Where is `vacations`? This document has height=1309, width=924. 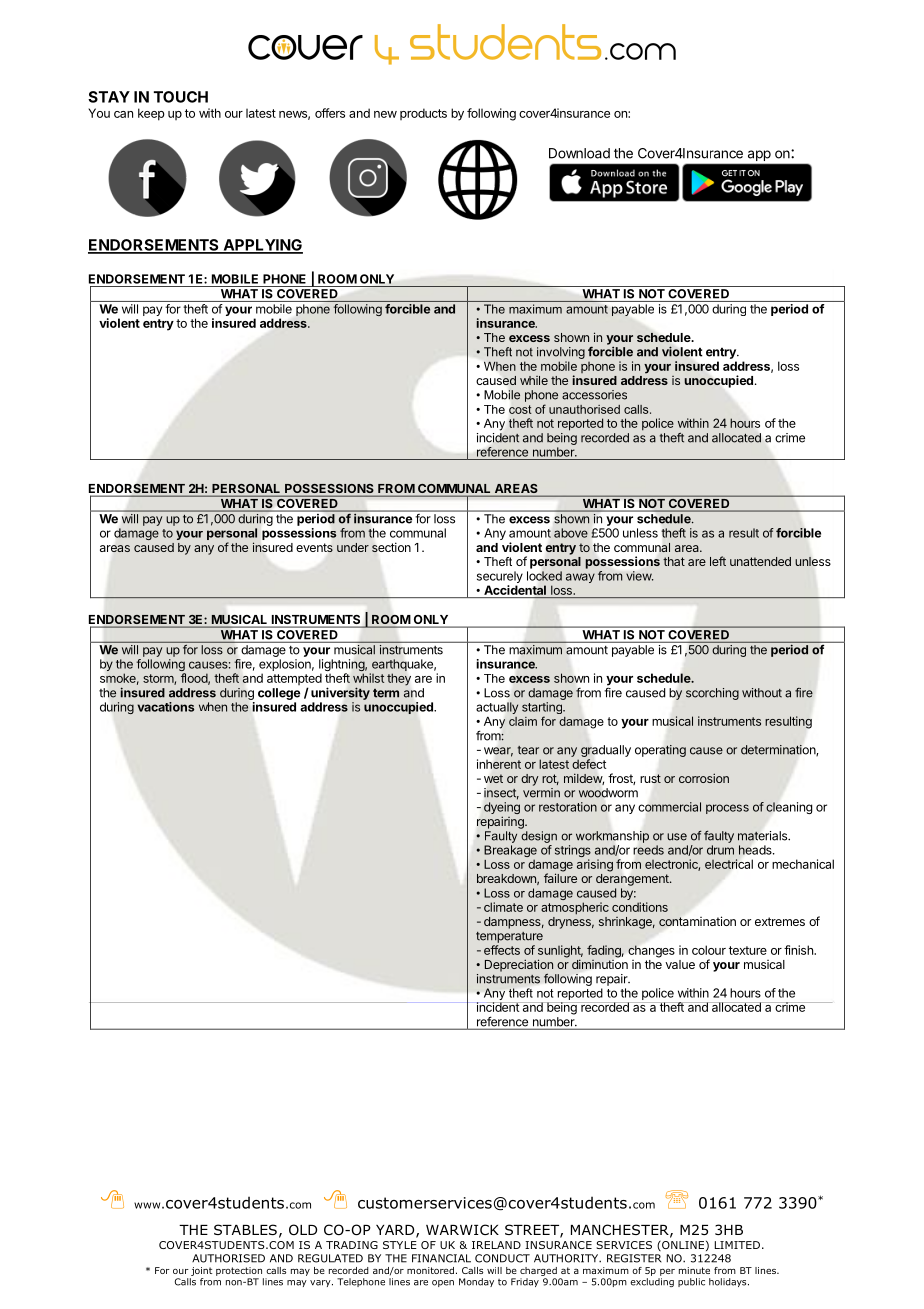
vacations is located at coordinates (165, 707).
